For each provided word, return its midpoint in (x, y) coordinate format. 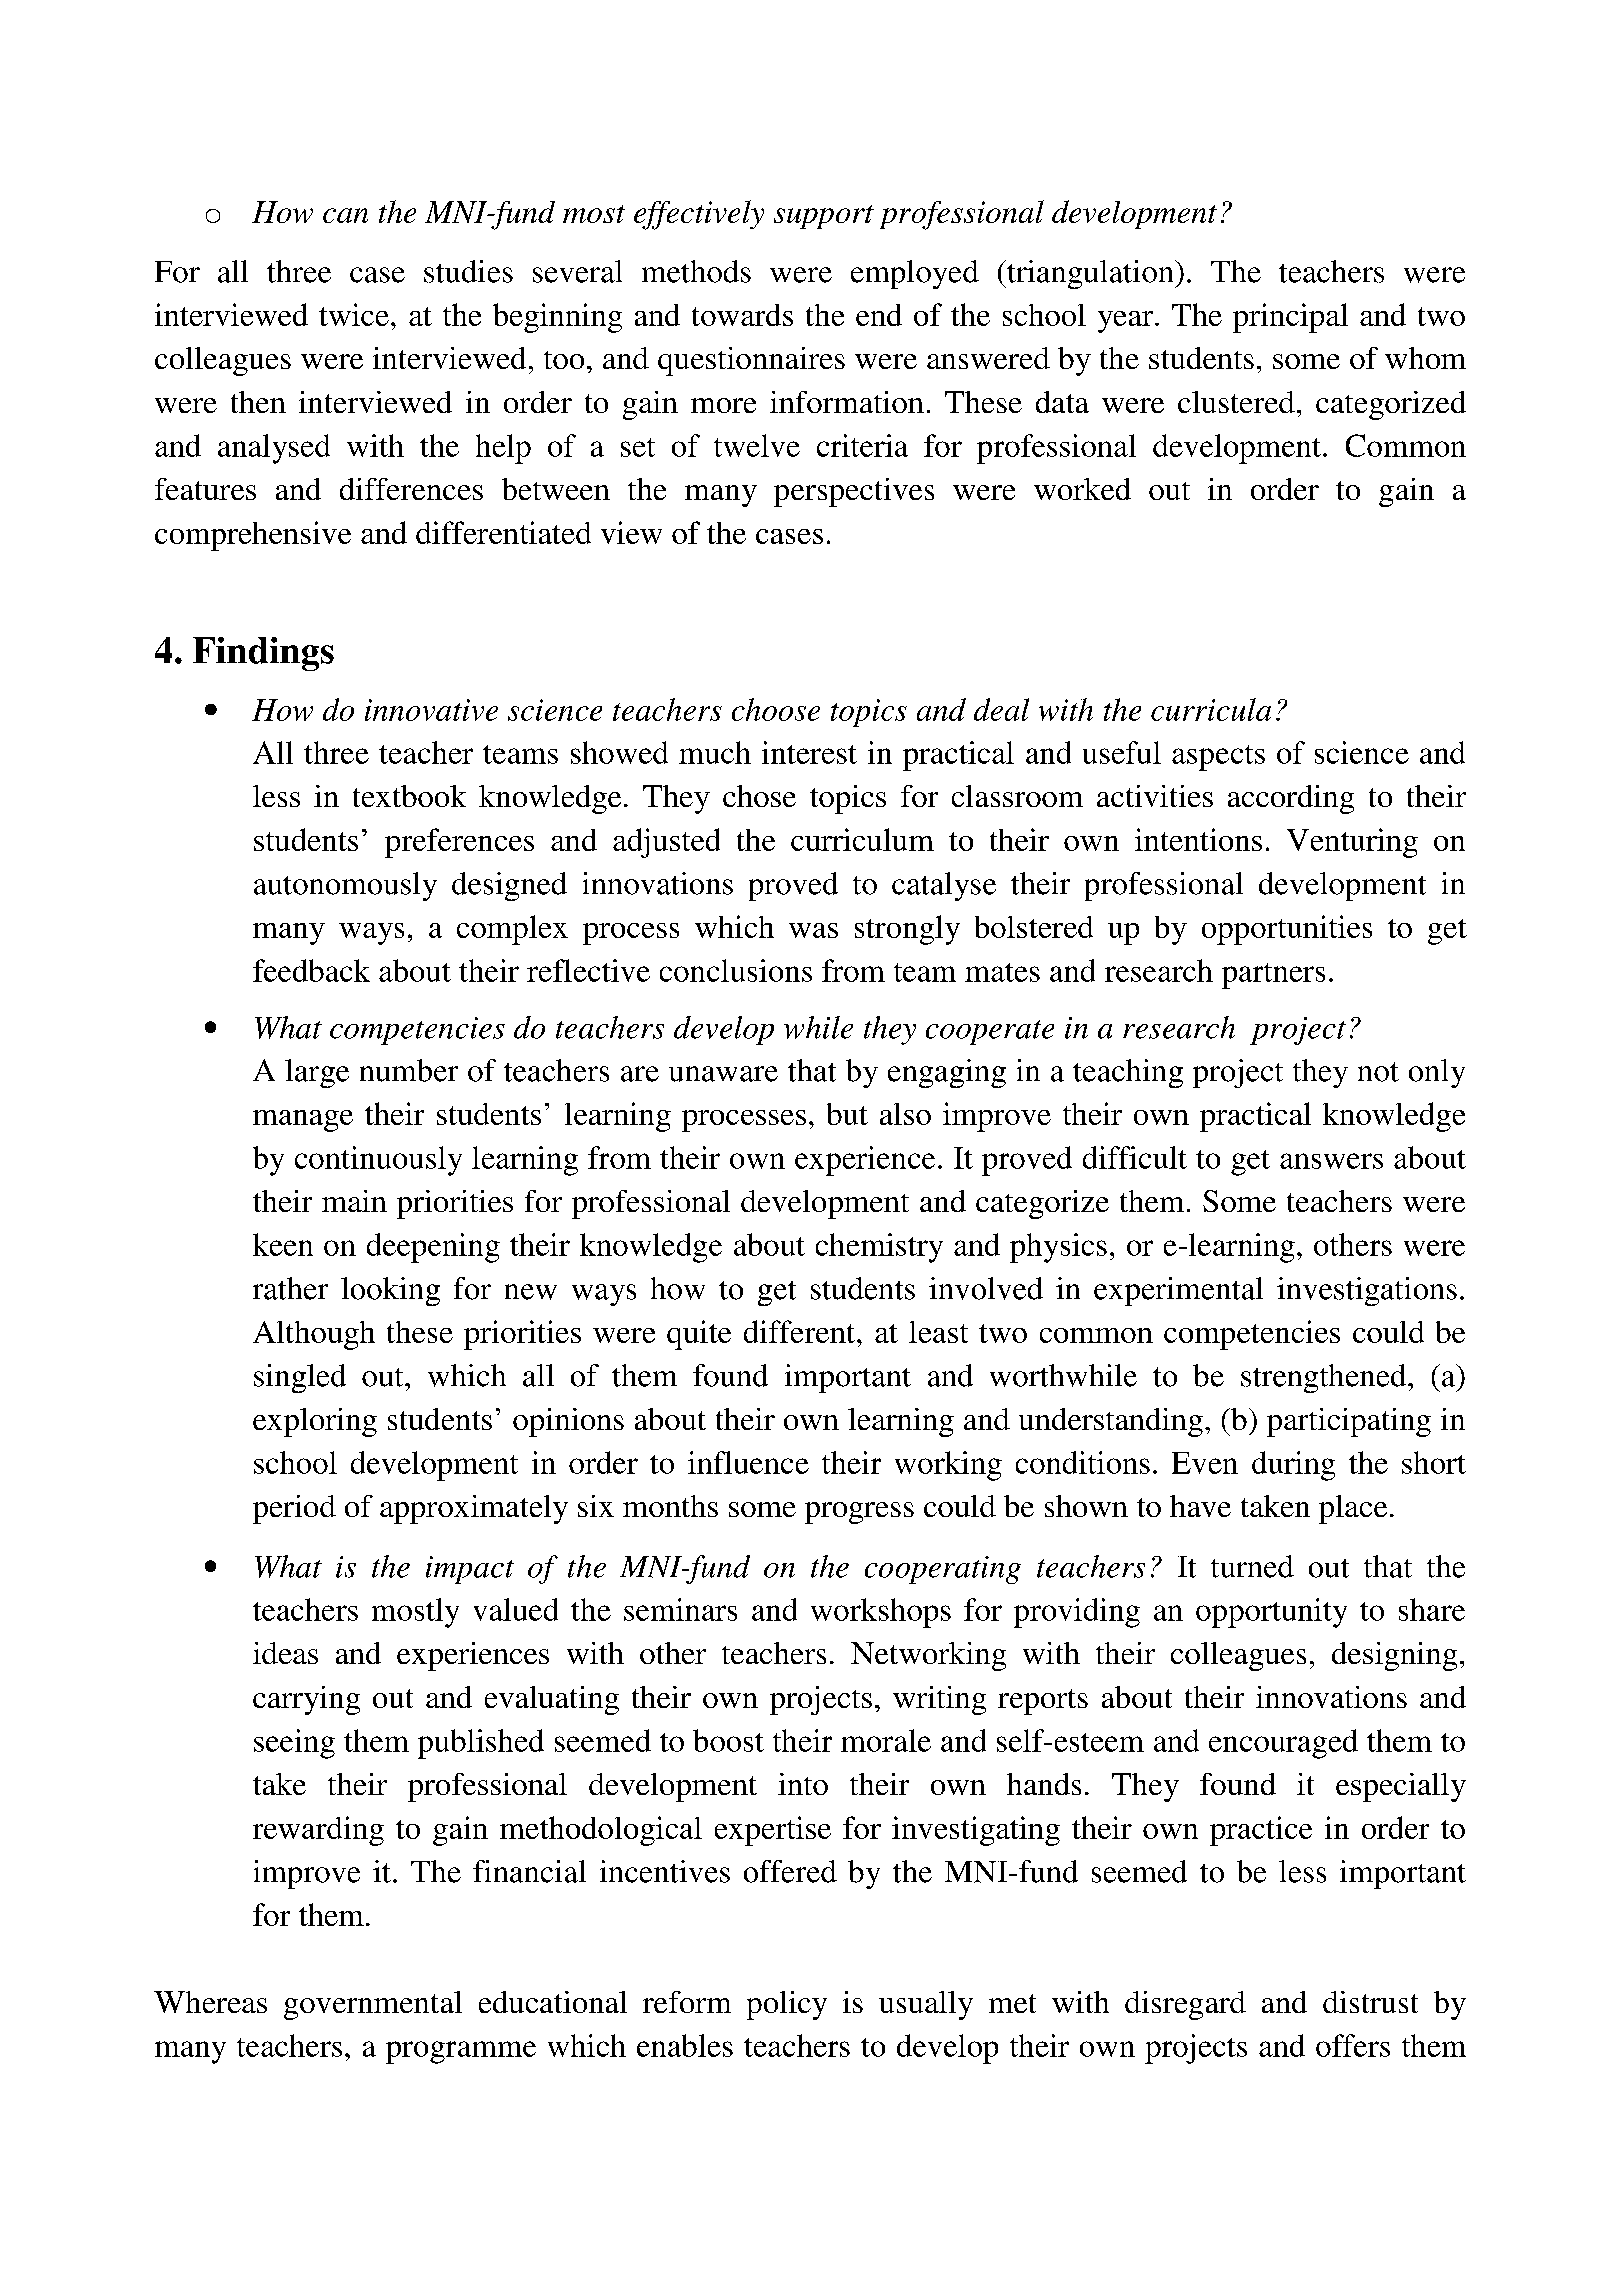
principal (1290, 318)
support (824, 217)
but (847, 1114)
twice (354, 314)
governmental (373, 2005)
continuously (378, 1161)
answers (1331, 1161)
